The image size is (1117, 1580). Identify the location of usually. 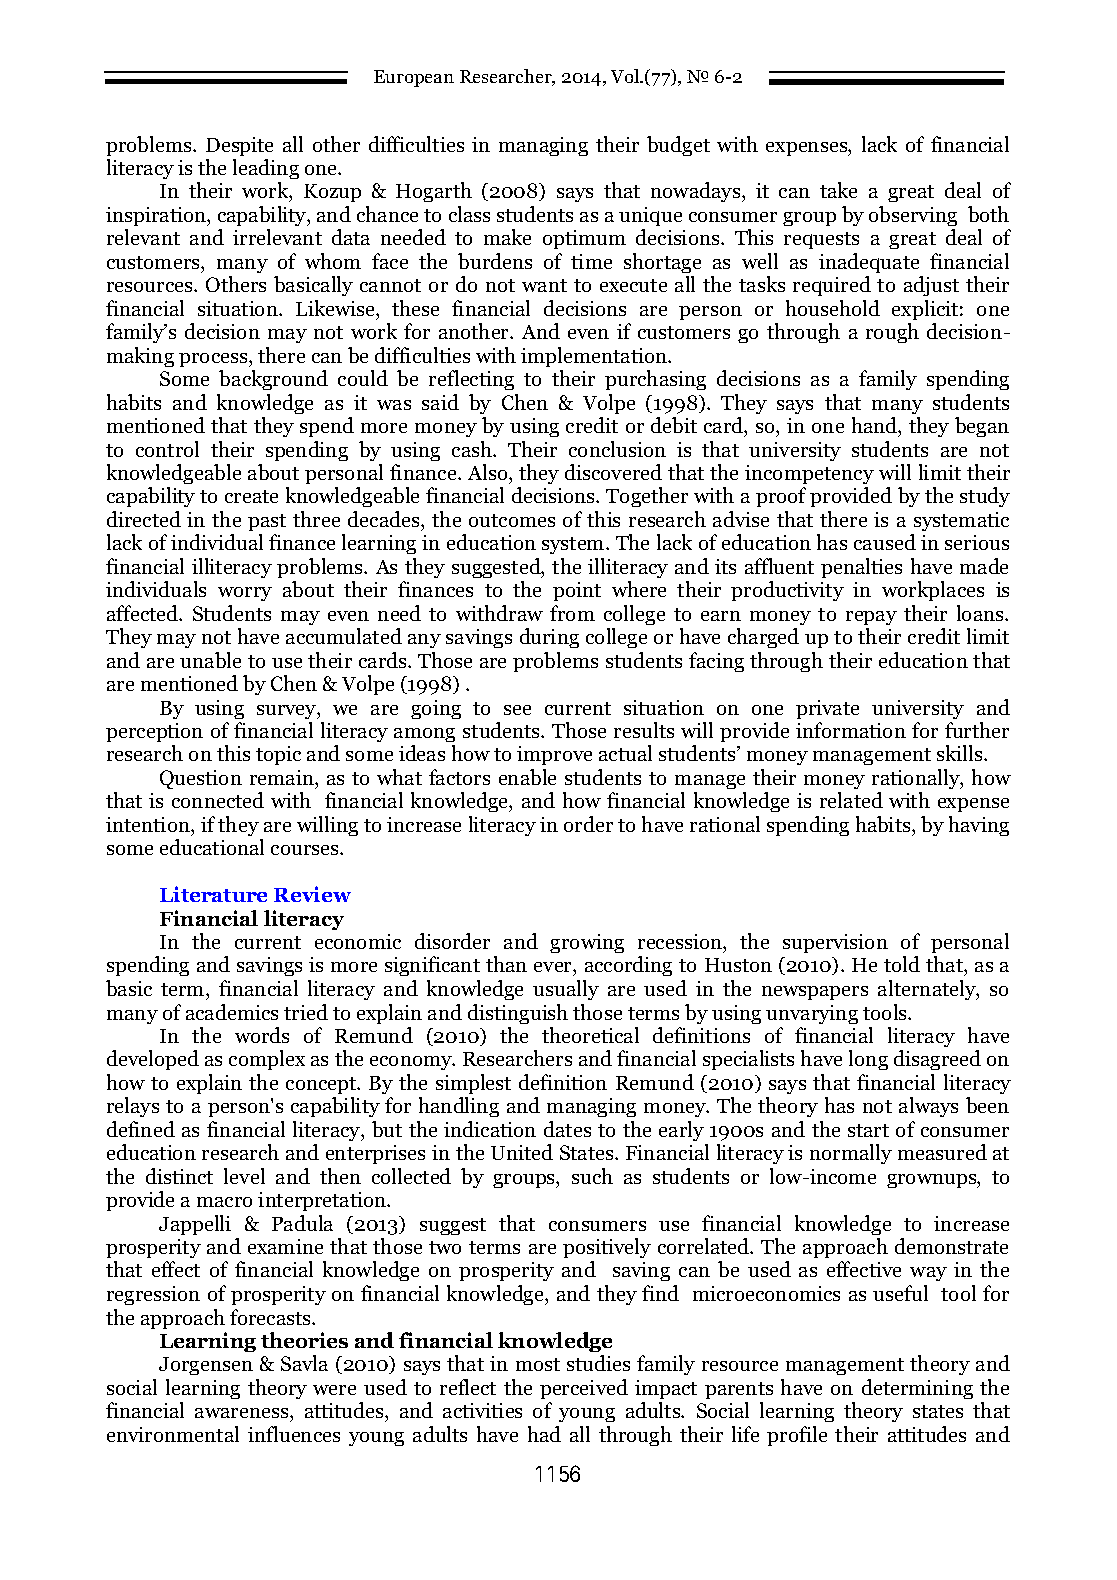
(566, 990).
